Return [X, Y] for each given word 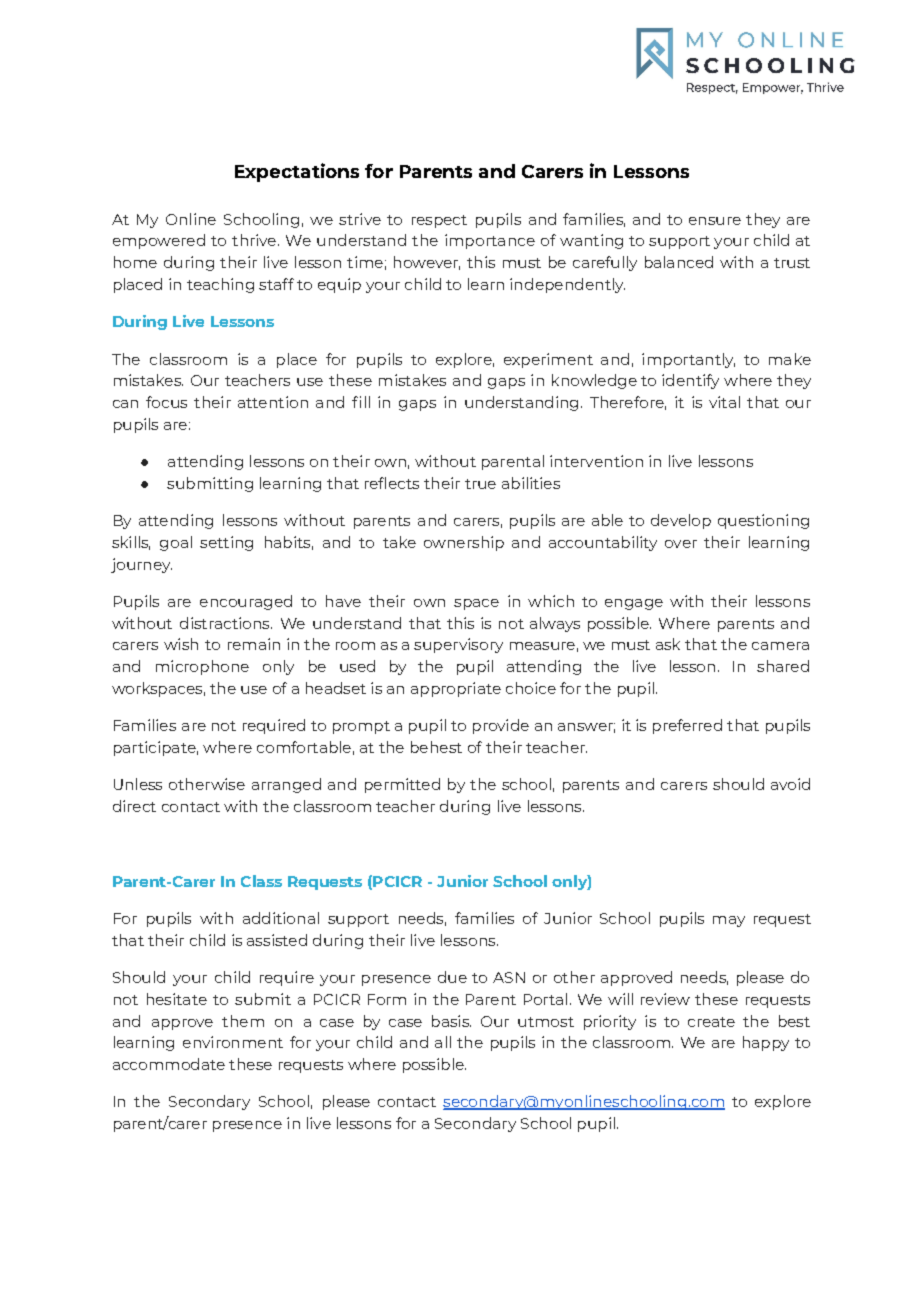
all [443, 1042]
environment [233, 1042]
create [711, 1022]
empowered [159, 241]
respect [439, 221]
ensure [715, 221]
